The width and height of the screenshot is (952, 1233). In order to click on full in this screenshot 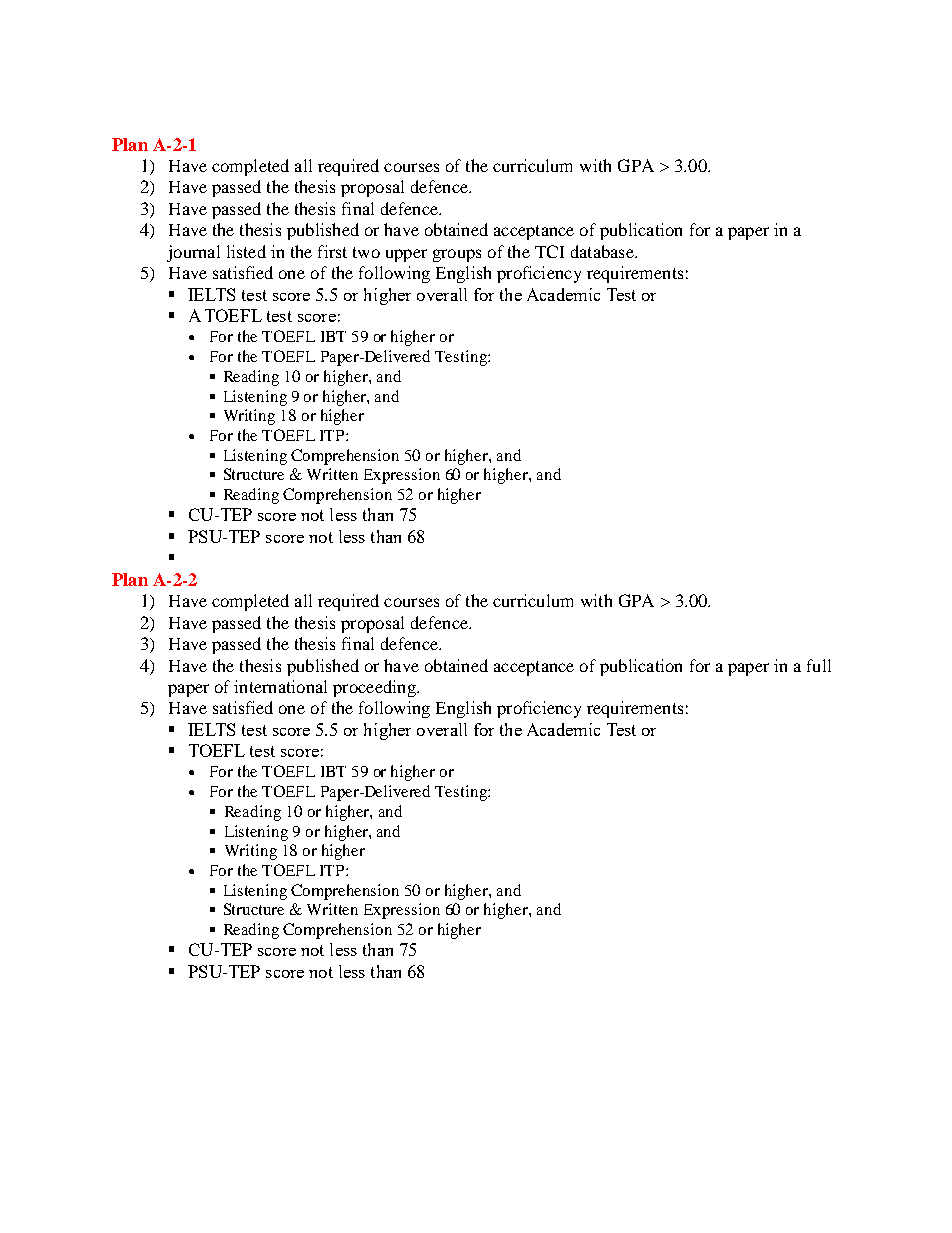, I will do `click(819, 665)`.
